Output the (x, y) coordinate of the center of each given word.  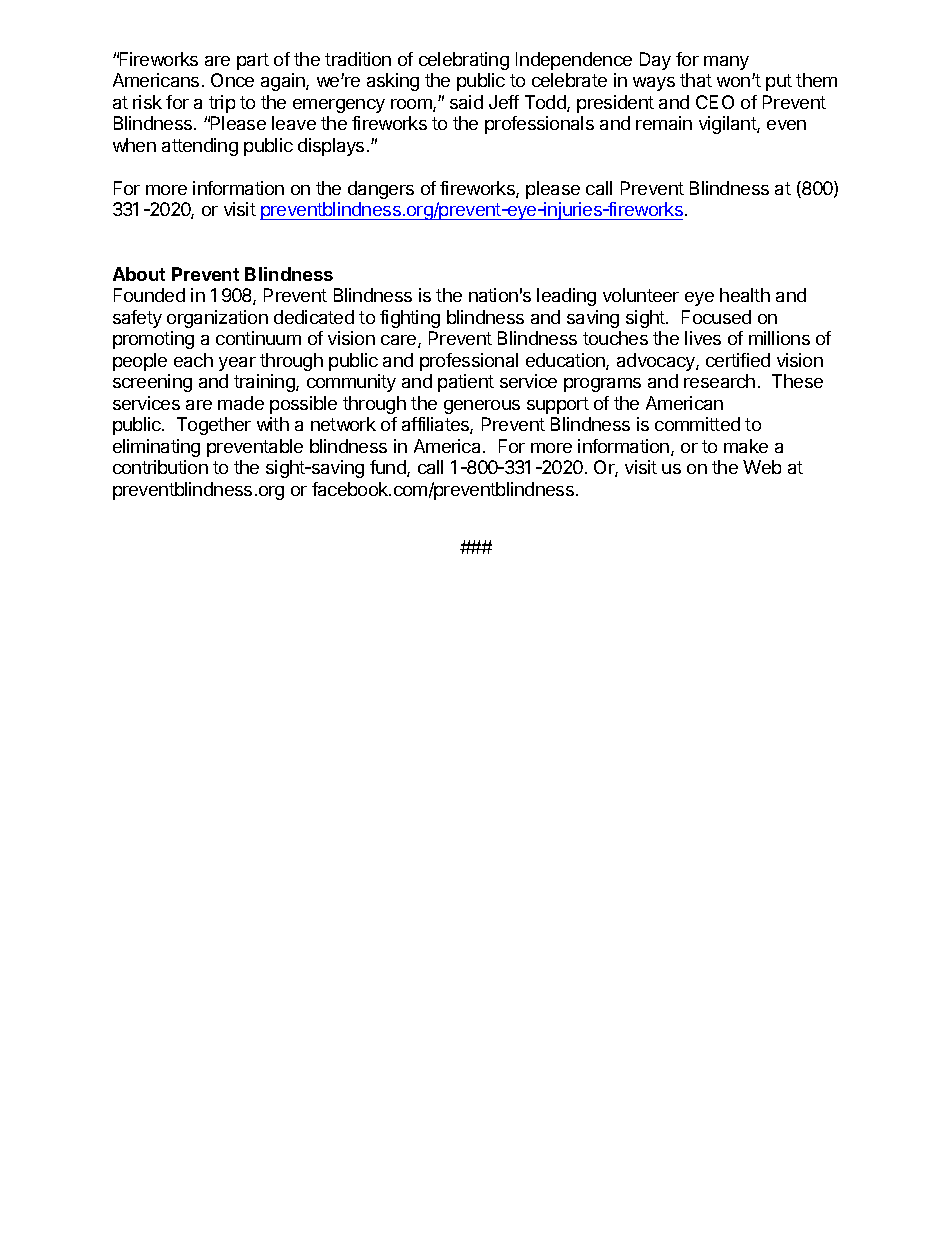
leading (566, 297)
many (726, 63)
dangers (381, 190)
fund (389, 468)
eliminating (156, 448)
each (193, 360)
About (139, 274)
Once (232, 80)
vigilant (728, 125)
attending (200, 147)
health (745, 295)
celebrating (464, 61)
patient (466, 383)
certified (738, 360)
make (746, 446)
